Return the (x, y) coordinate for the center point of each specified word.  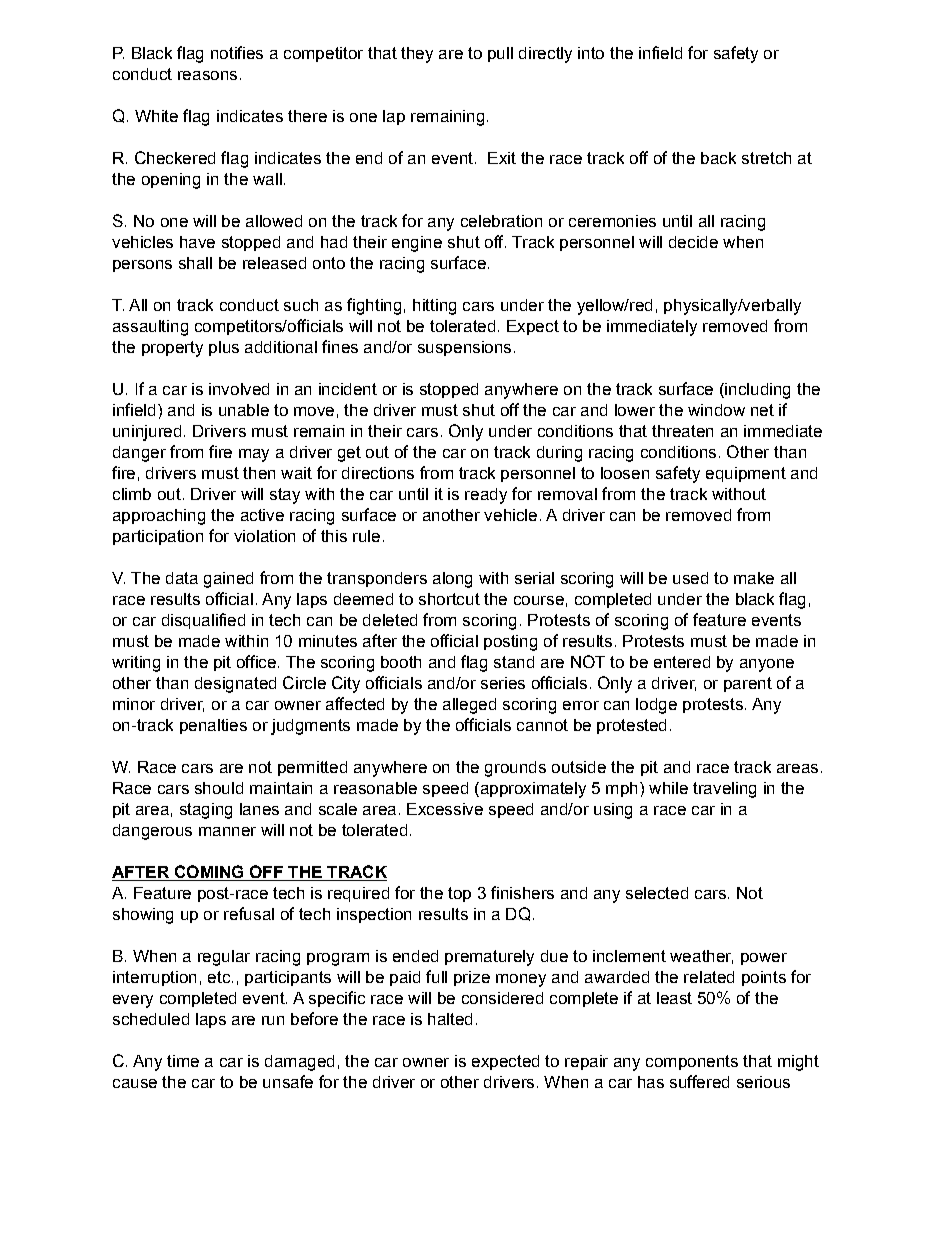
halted (450, 1019)
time (183, 1061)
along (452, 580)
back (718, 158)
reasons (207, 75)
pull (500, 54)
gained (228, 580)
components (692, 1062)
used (690, 578)
